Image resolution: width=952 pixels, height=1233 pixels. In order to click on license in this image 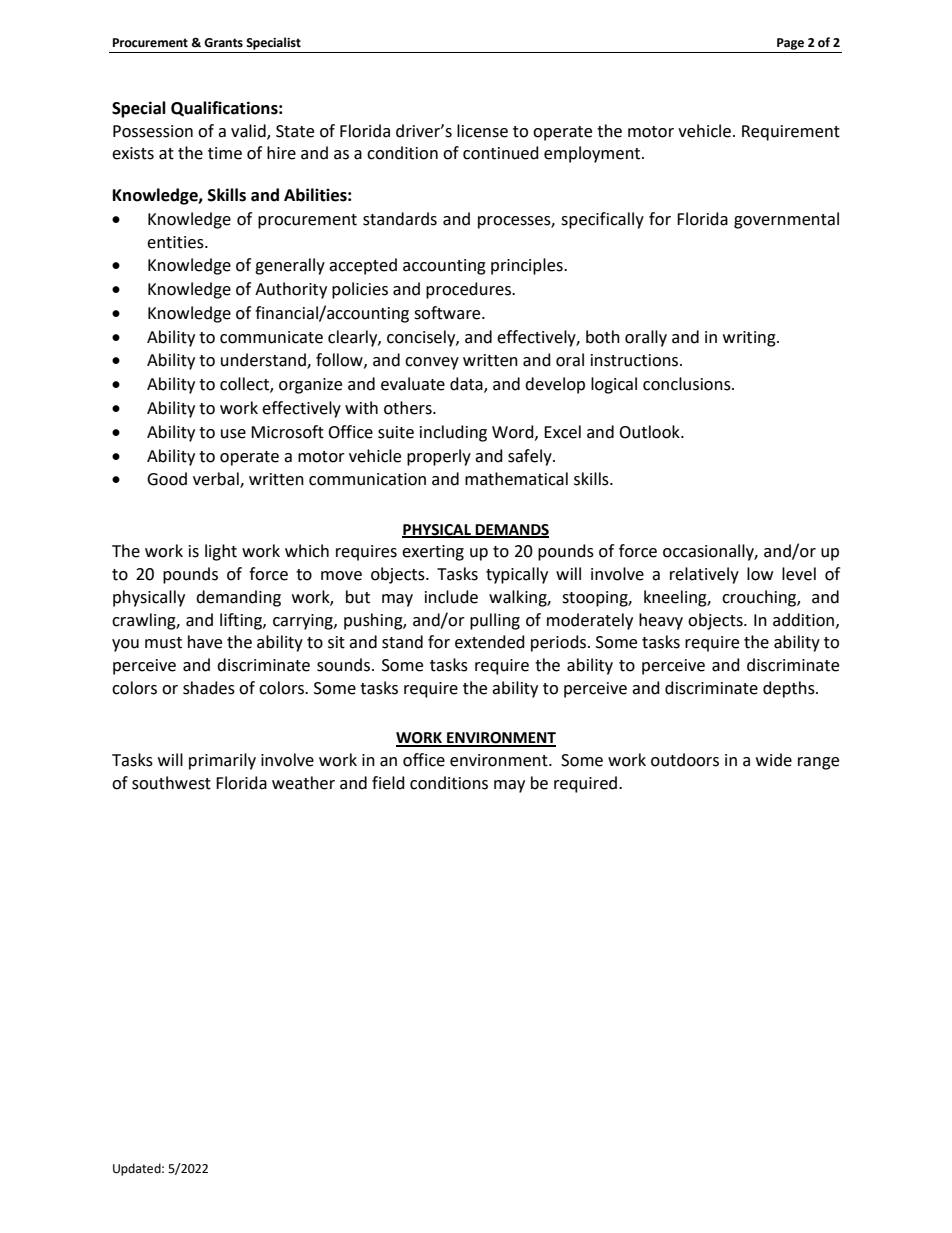, I will do `click(482, 131)`.
